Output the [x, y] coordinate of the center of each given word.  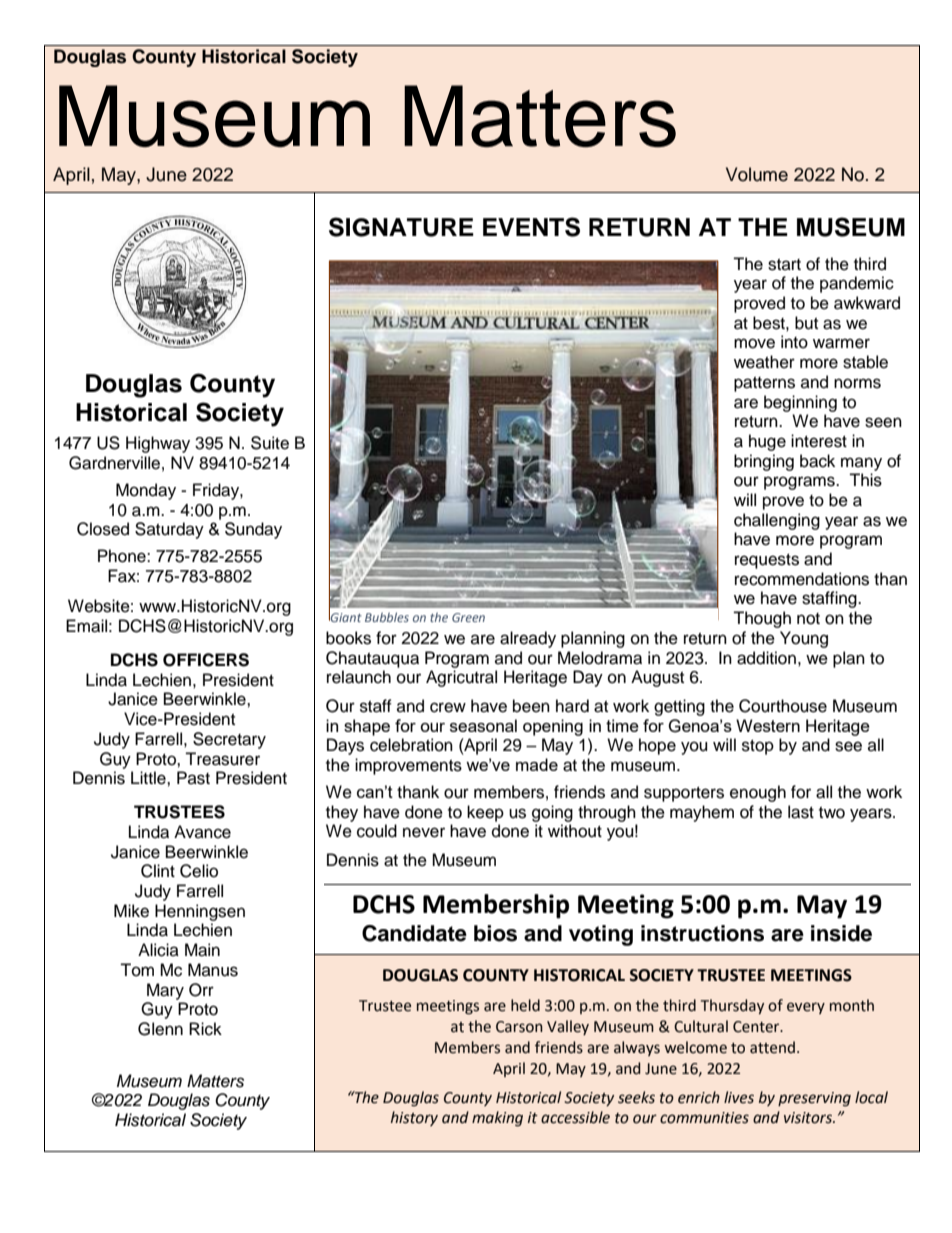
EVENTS [531, 227]
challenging [777, 521]
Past [193, 778]
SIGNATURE [401, 227]
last [801, 812]
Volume [757, 174]
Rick [205, 1029]
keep [485, 813]
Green [468, 617]
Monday [146, 491]
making [497, 1119]
